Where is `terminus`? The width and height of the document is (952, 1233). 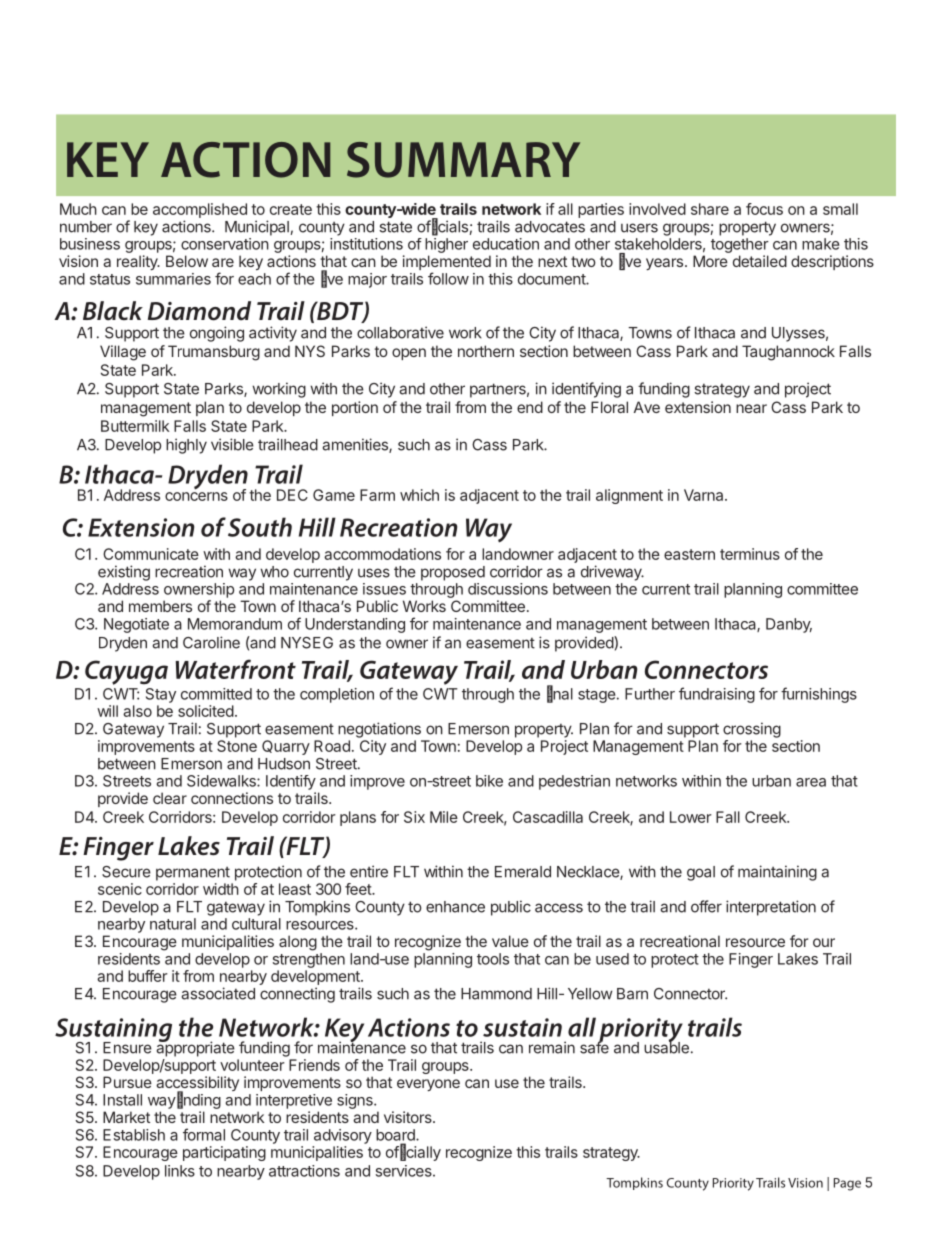 terminus is located at coordinates (750, 554).
